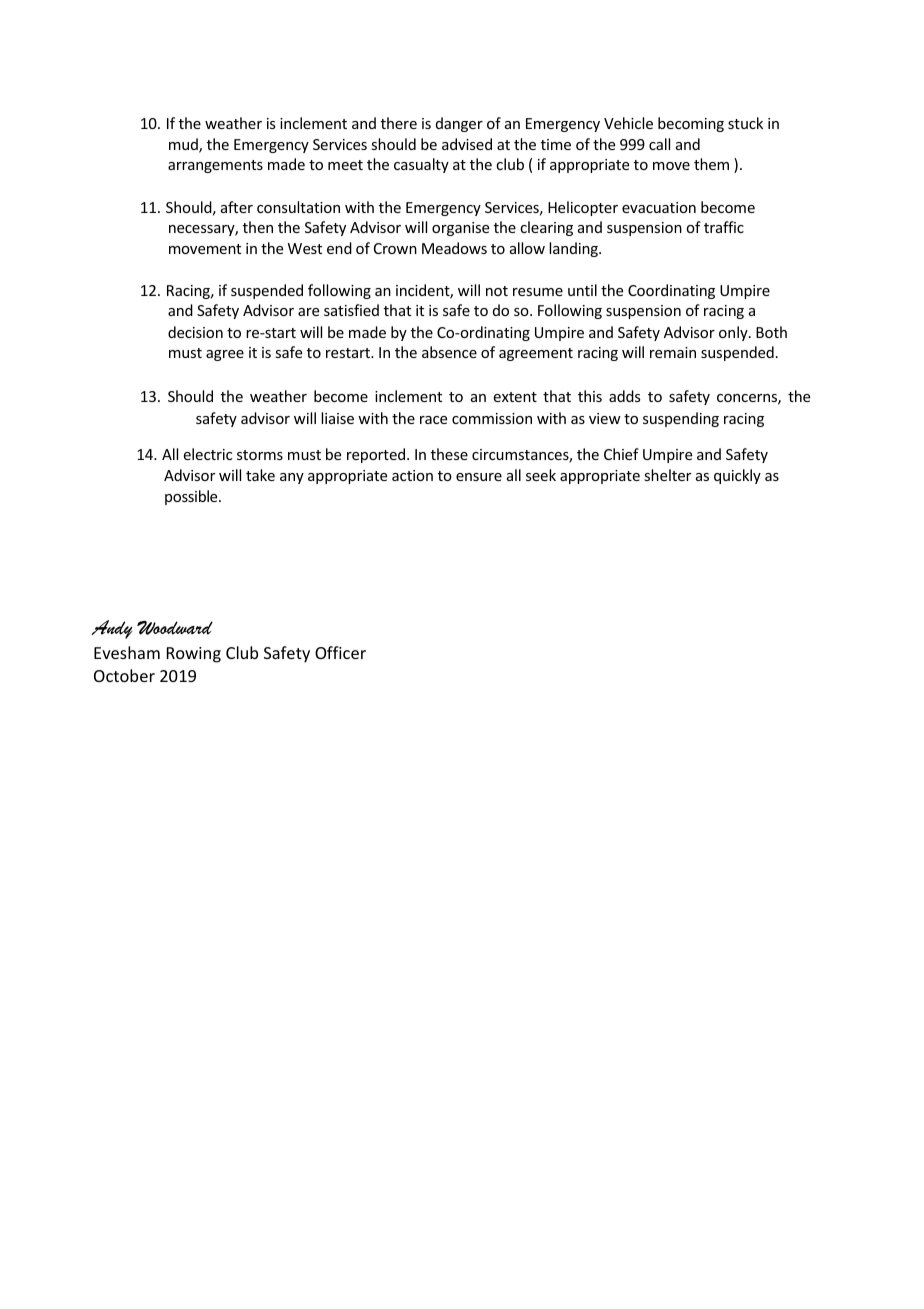  What do you see at coordinates (659, 144) in the page?
I see `call` at bounding box center [659, 144].
